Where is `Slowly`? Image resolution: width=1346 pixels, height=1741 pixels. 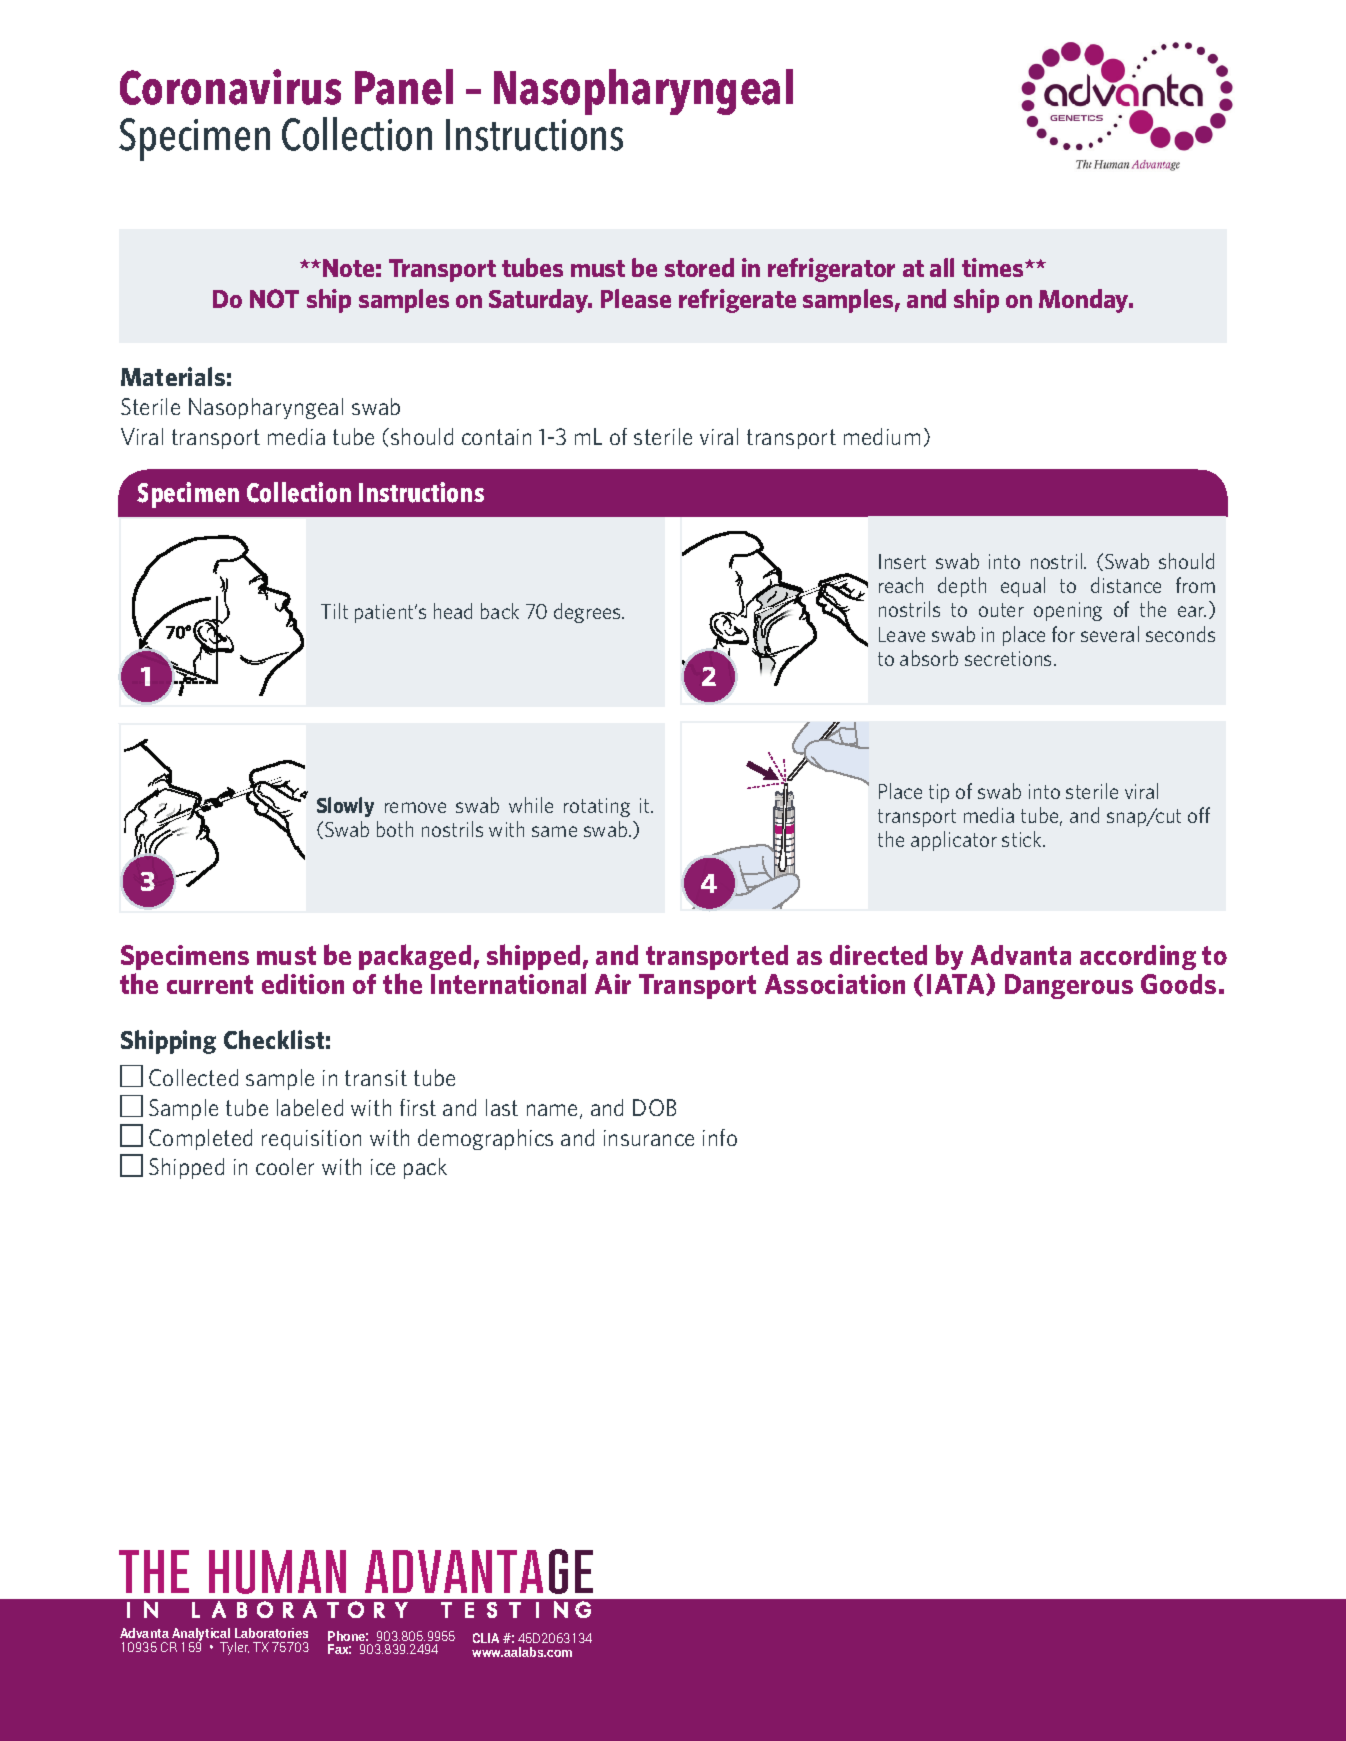 Slowly is located at coordinates (345, 807).
